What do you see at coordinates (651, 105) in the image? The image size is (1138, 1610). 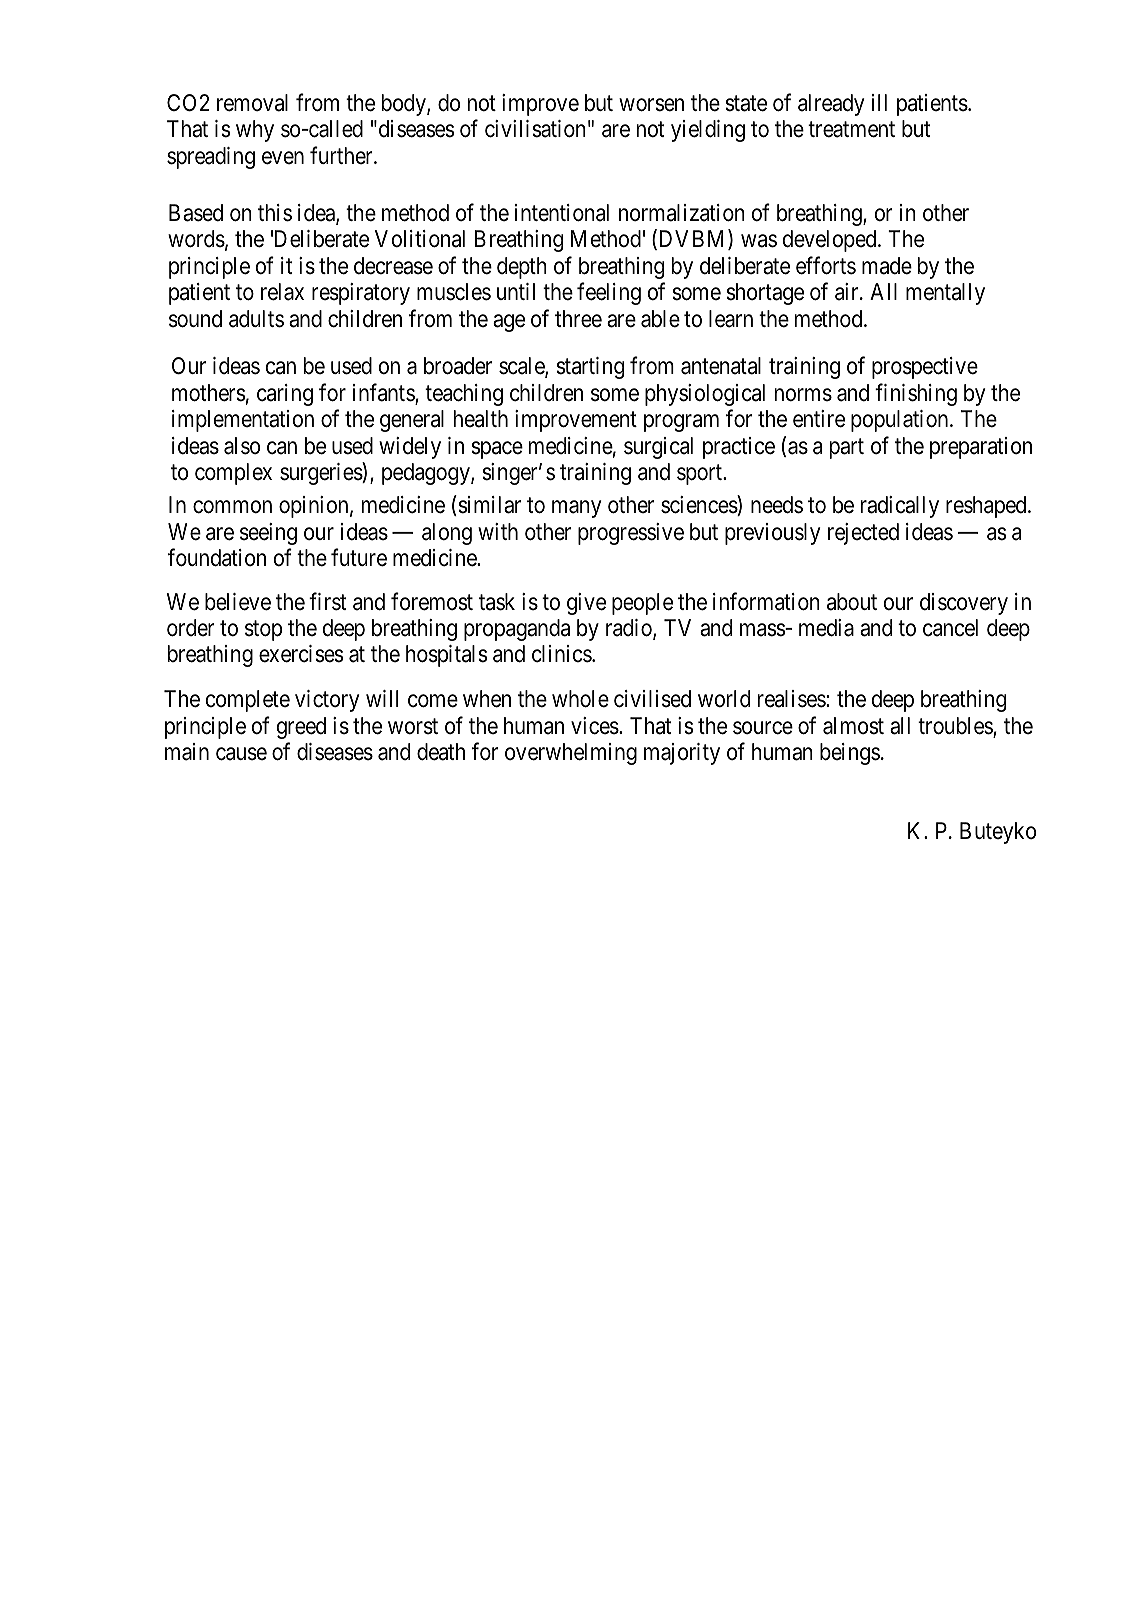 I see `worsen` at bounding box center [651, 105].
